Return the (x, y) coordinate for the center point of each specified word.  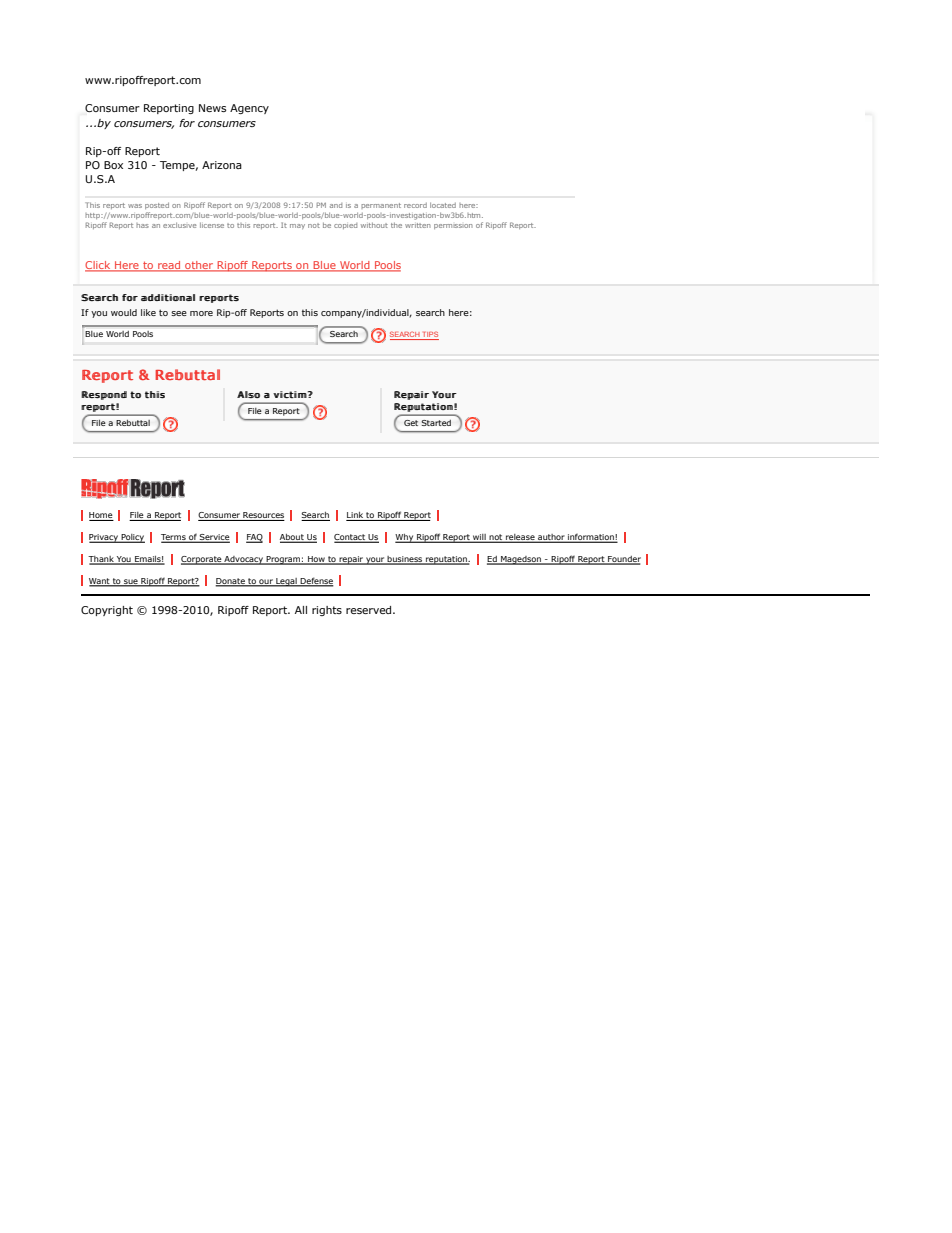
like (148, 312)
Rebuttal (133, 423)
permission (453, 226)
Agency (249, 109)
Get (411, 423)
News (212, 108)
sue (131, 582)
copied (345, 226)
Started (436, 423)
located (443, 205)
